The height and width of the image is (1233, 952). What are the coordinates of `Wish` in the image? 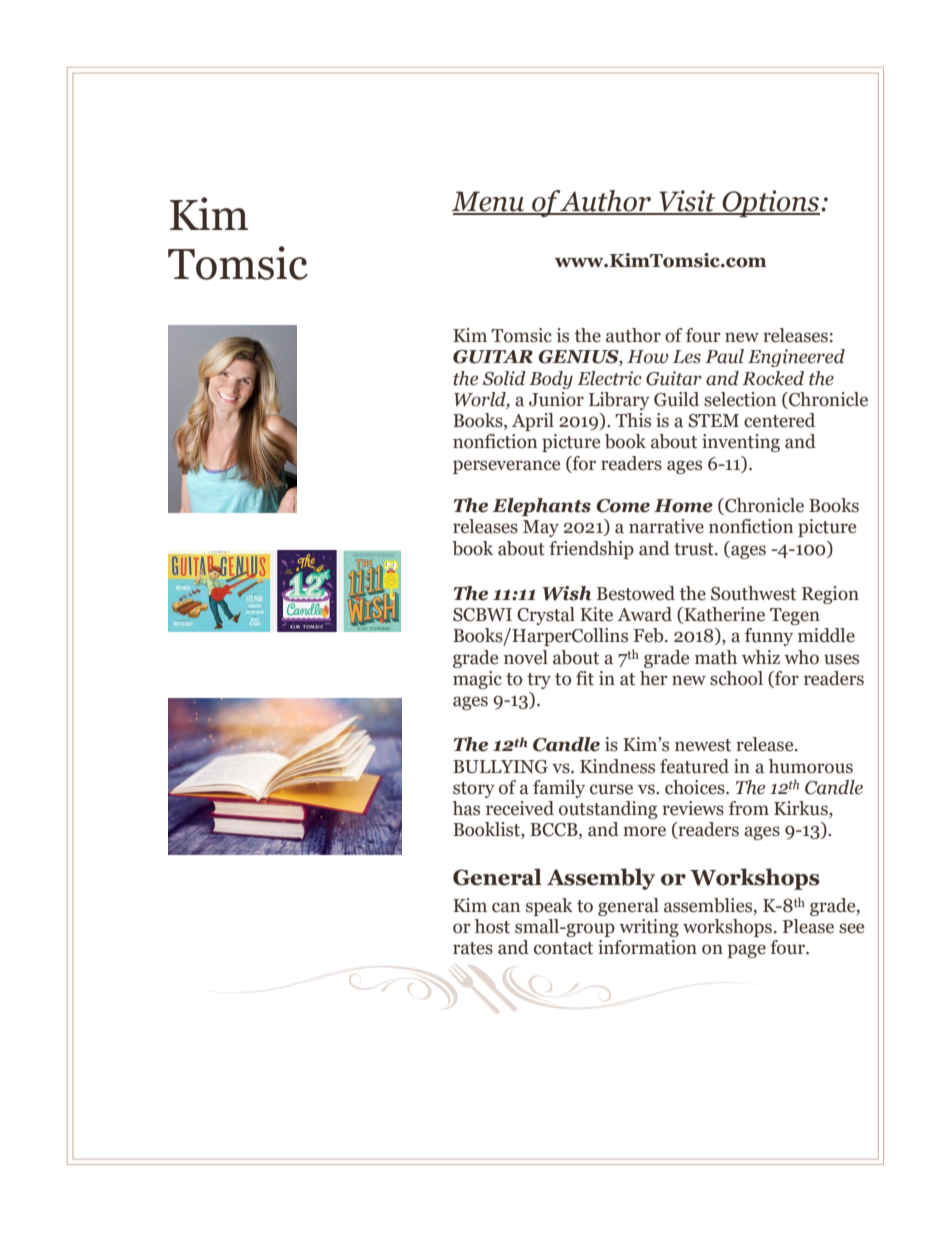 It's located at (567, 593).
